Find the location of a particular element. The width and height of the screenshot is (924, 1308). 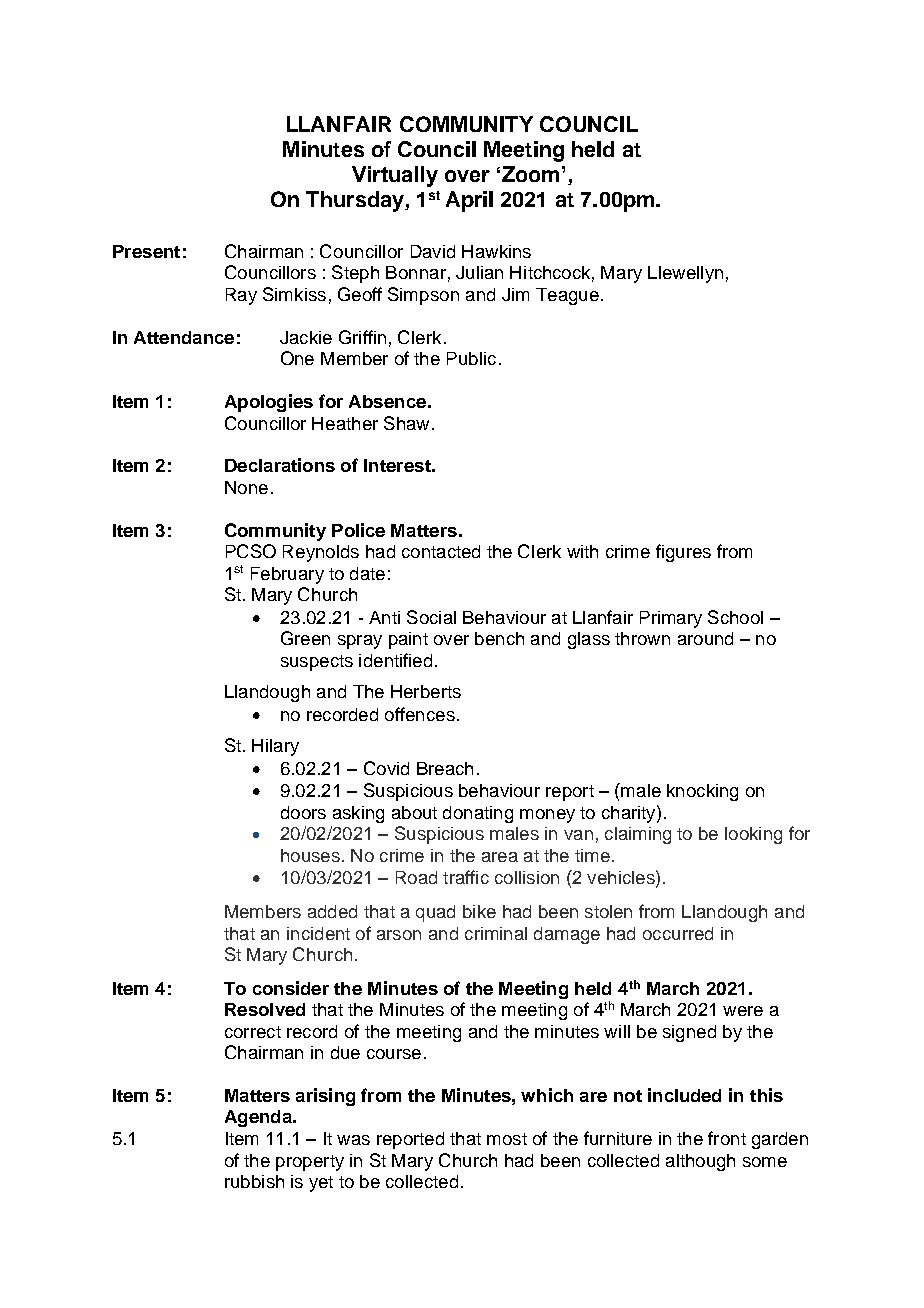

offences is located at coordinates (420, 714).
